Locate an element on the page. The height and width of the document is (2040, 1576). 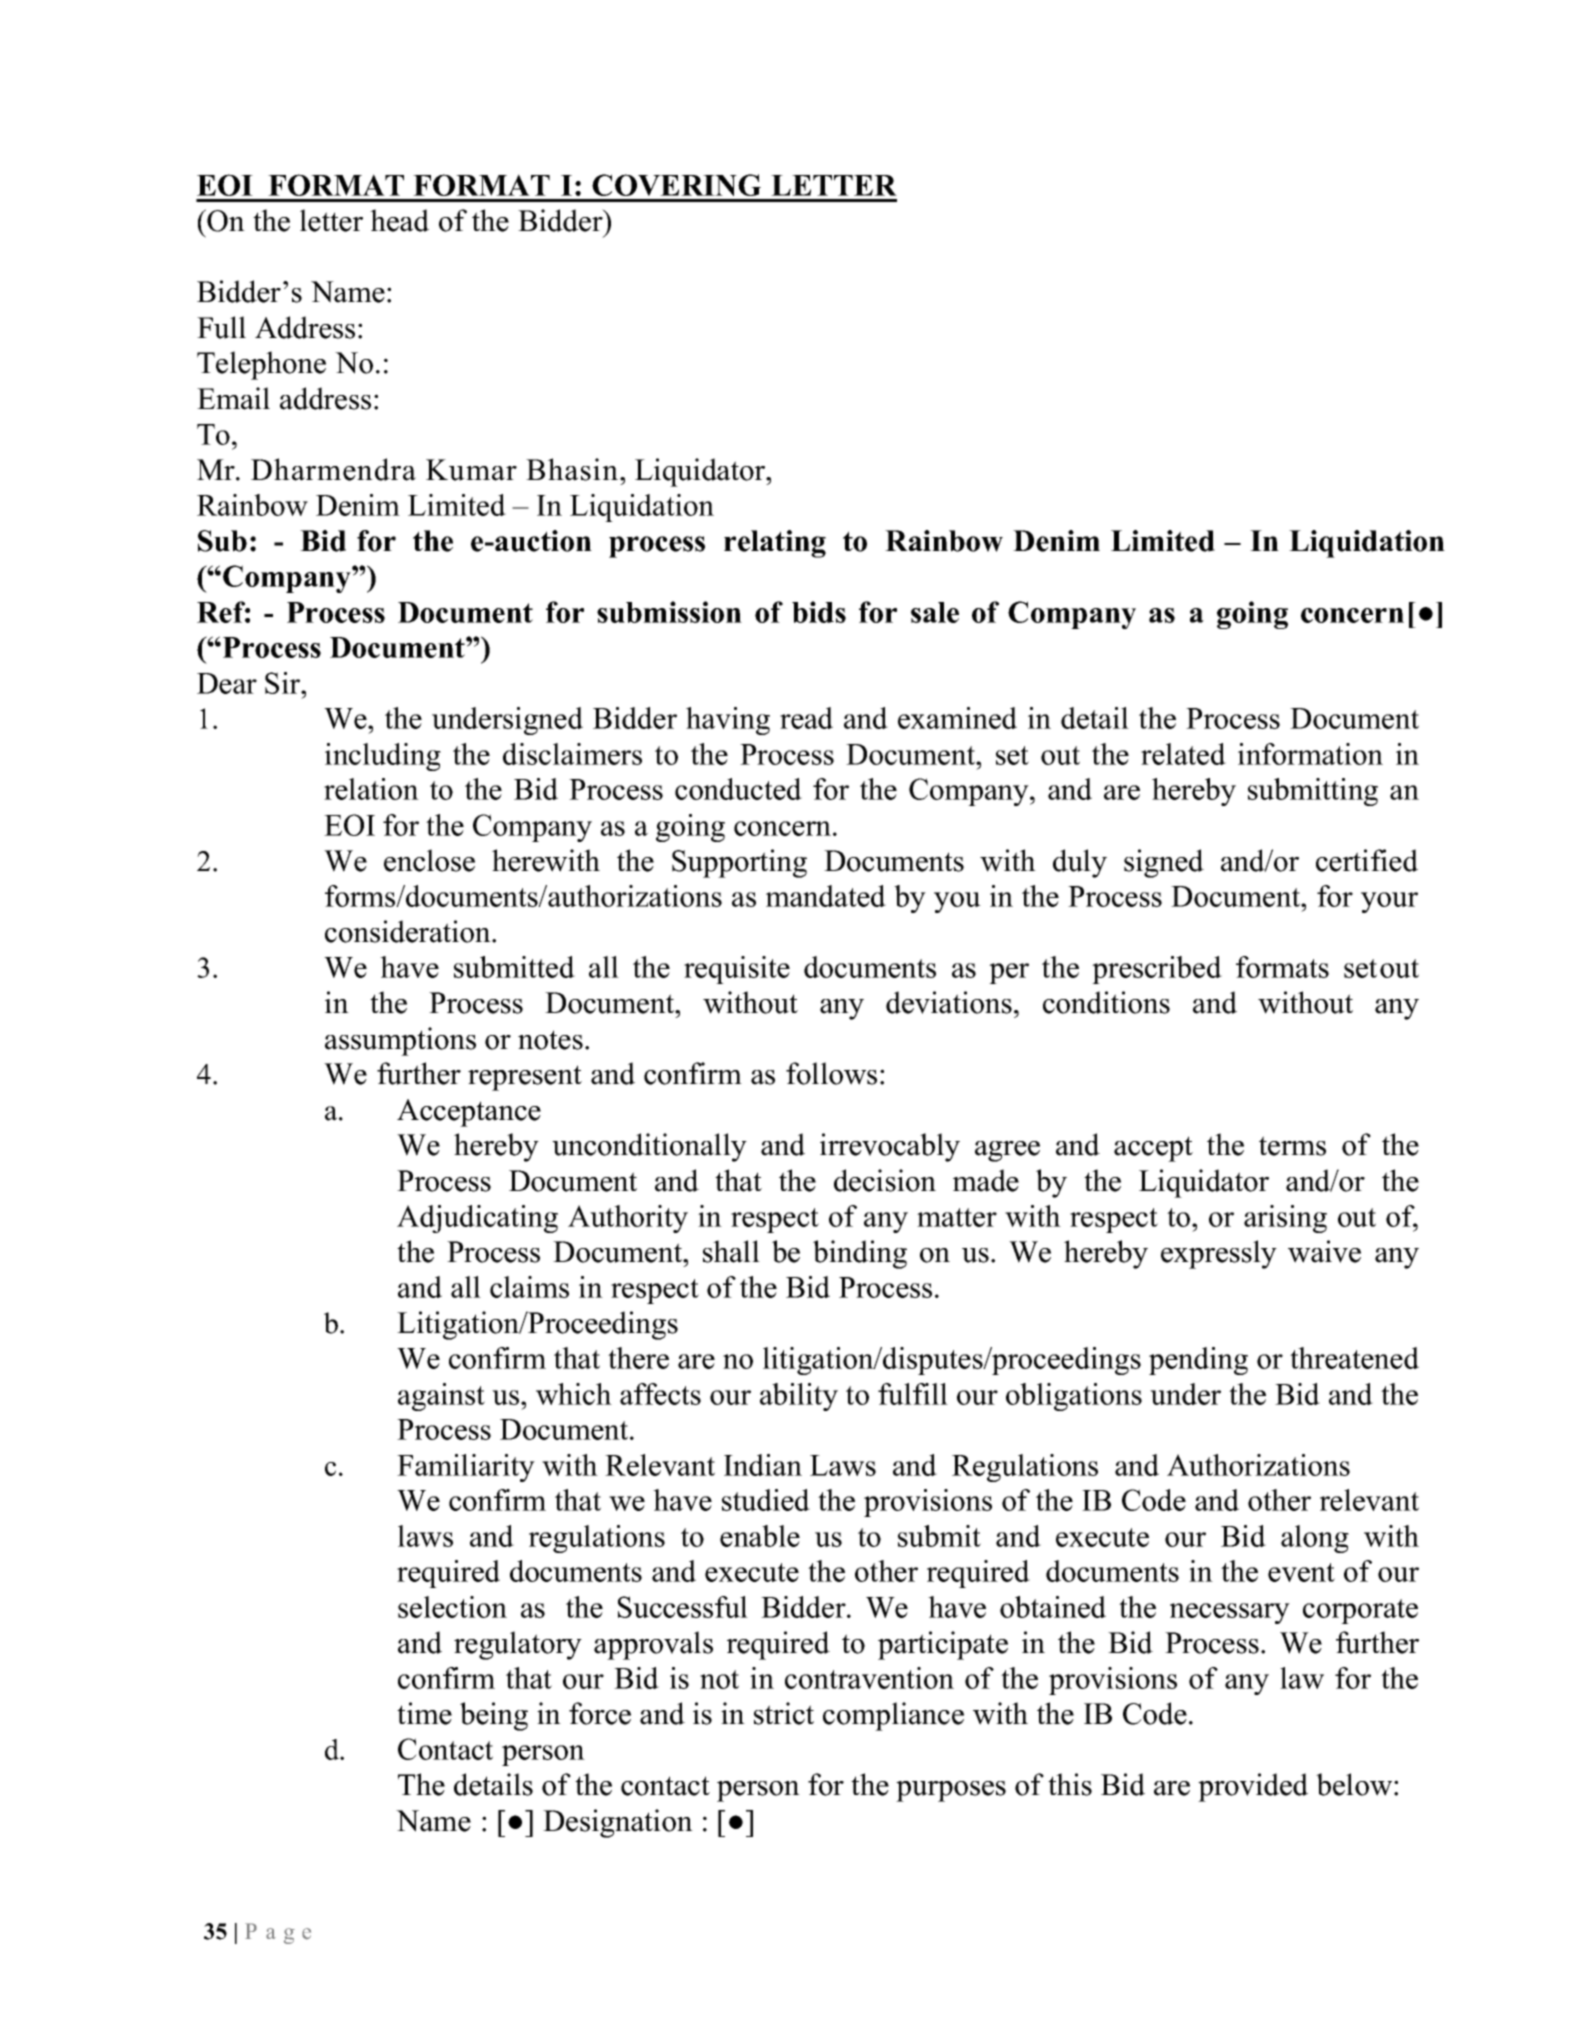
time is located at coordinates (424, 1713).
